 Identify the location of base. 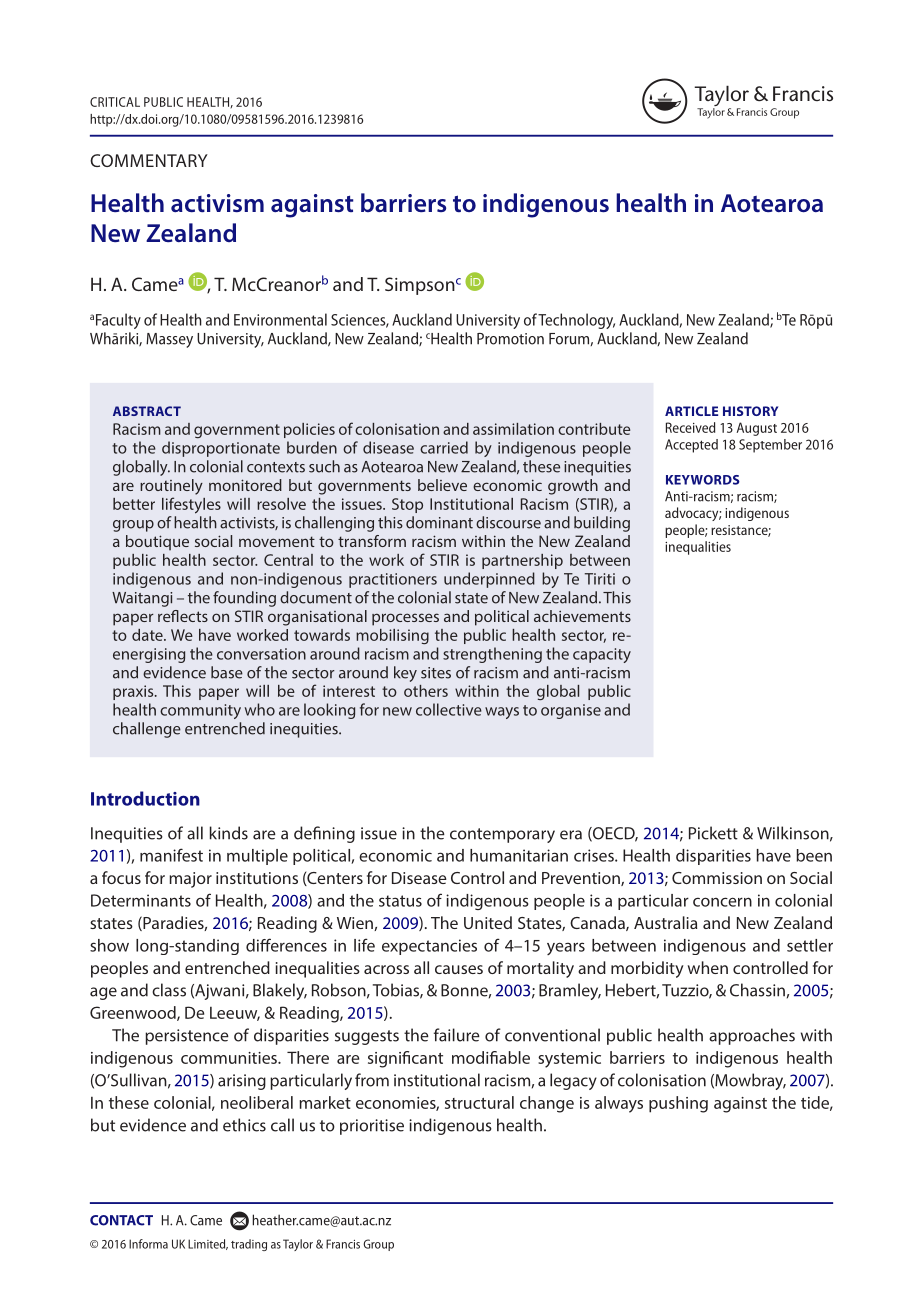
(227, 672).
